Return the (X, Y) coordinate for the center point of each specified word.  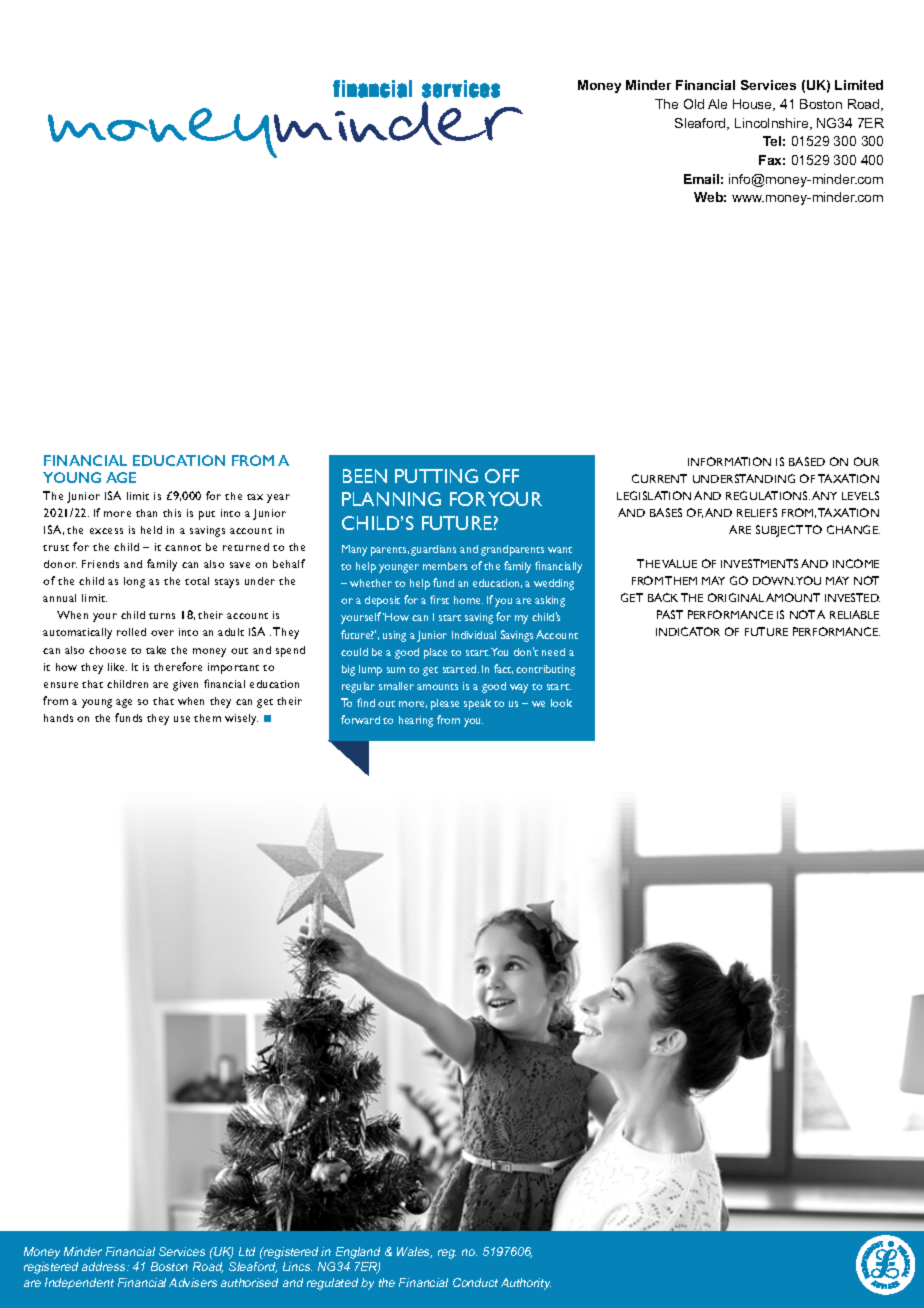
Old (694, 104)
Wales (414, 1252)
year (278, 498)
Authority (526, 1284)
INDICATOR (688, 631)
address (105, 1266)
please (445, 704)
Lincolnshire (773, 124)
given (185, 685)
